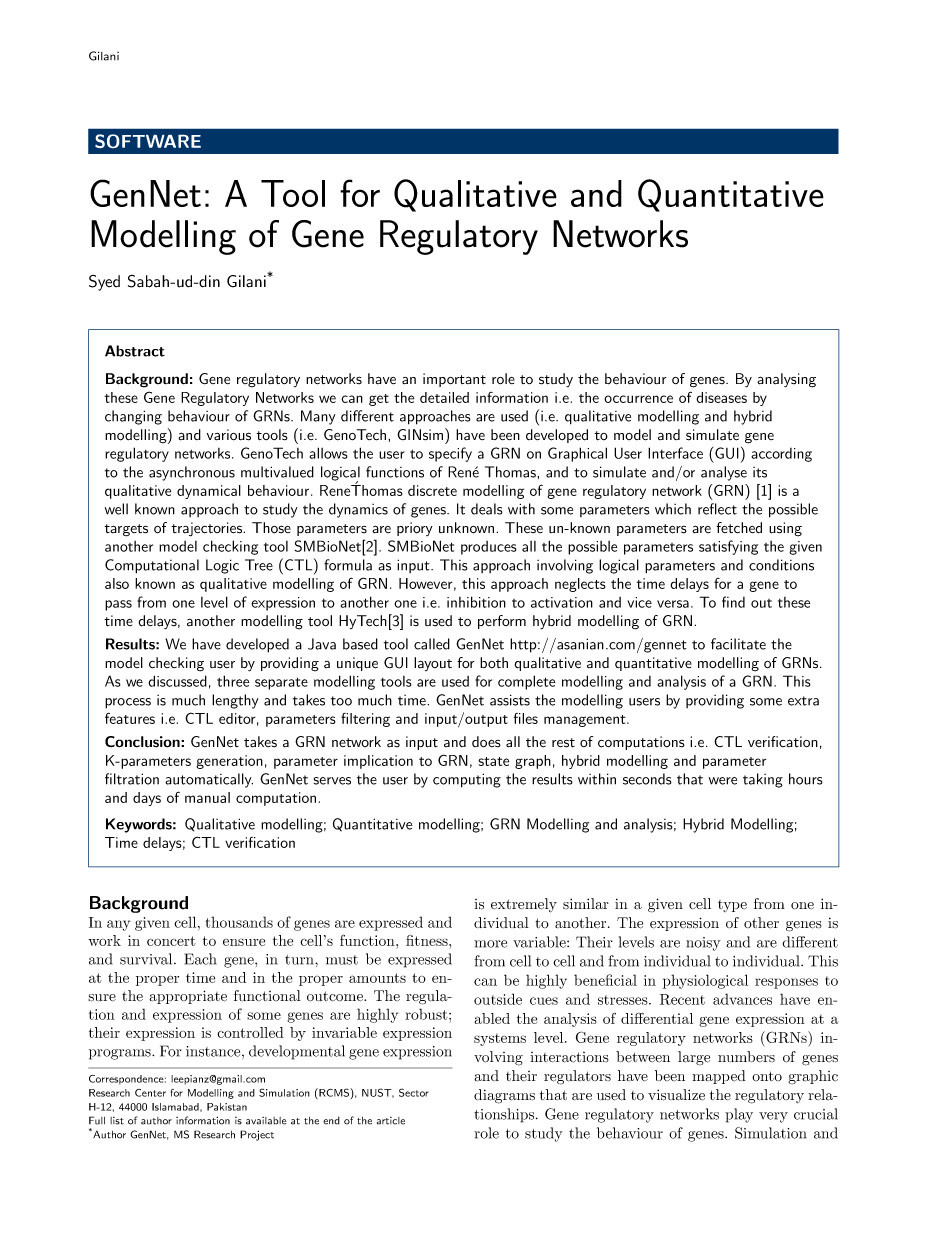  What do you see at coordinates (432, 490) in the image?
I see `discrete` at bounding box center [432, 490].
